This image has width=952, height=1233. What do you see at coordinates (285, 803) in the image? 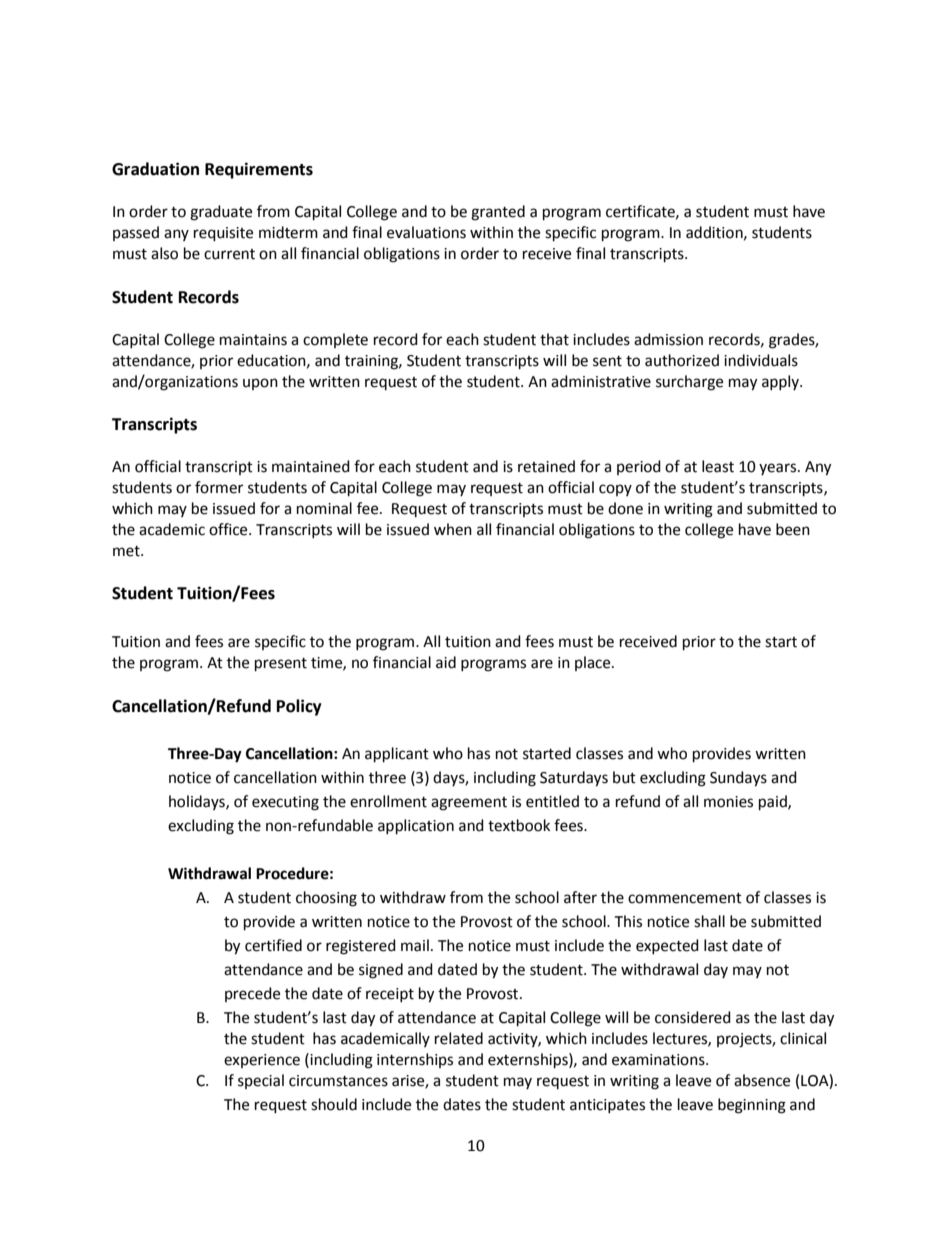
I see `executing` at bounding box center [285, 803].
